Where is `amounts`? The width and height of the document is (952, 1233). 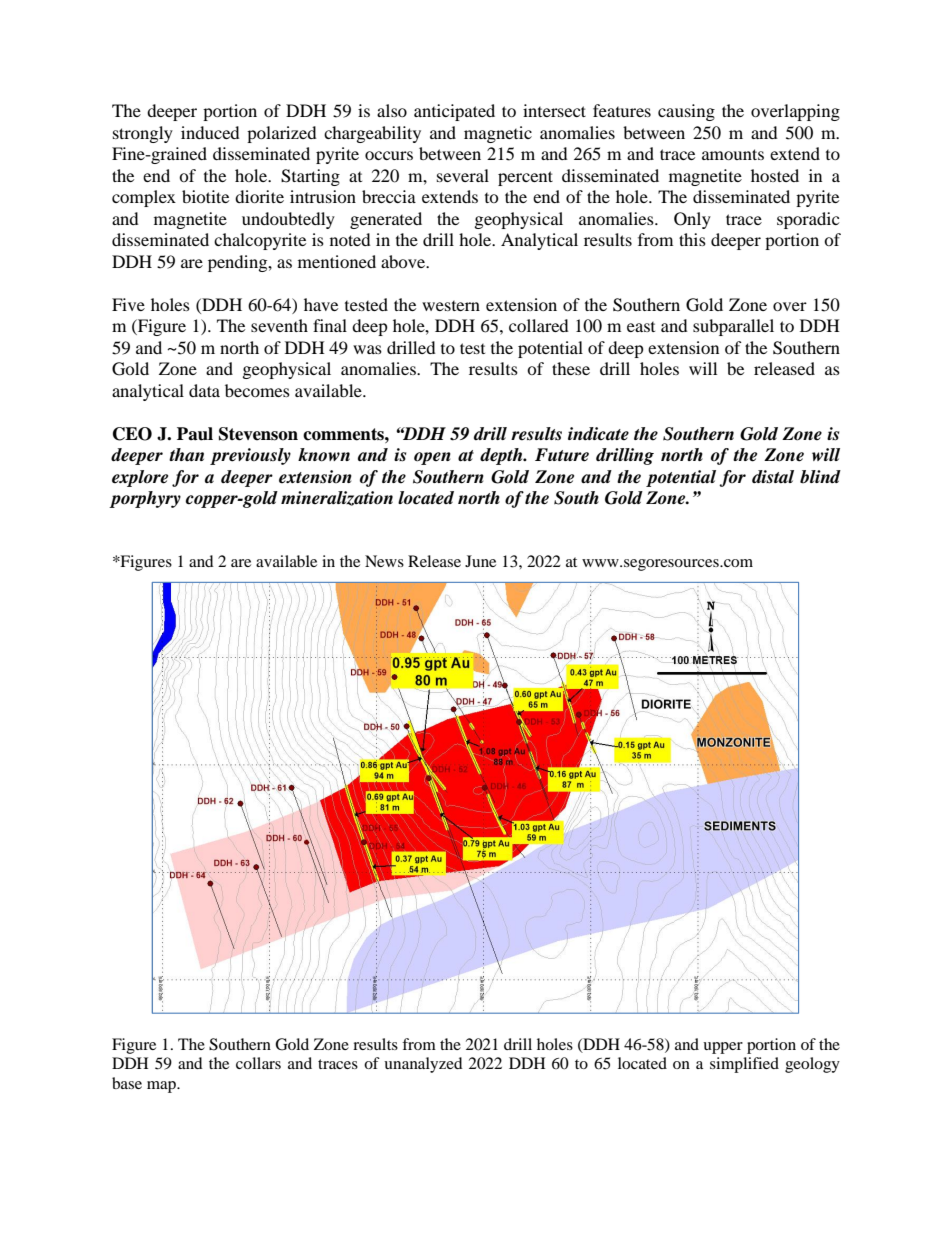
amounts is located at coordinates (733, 154).
